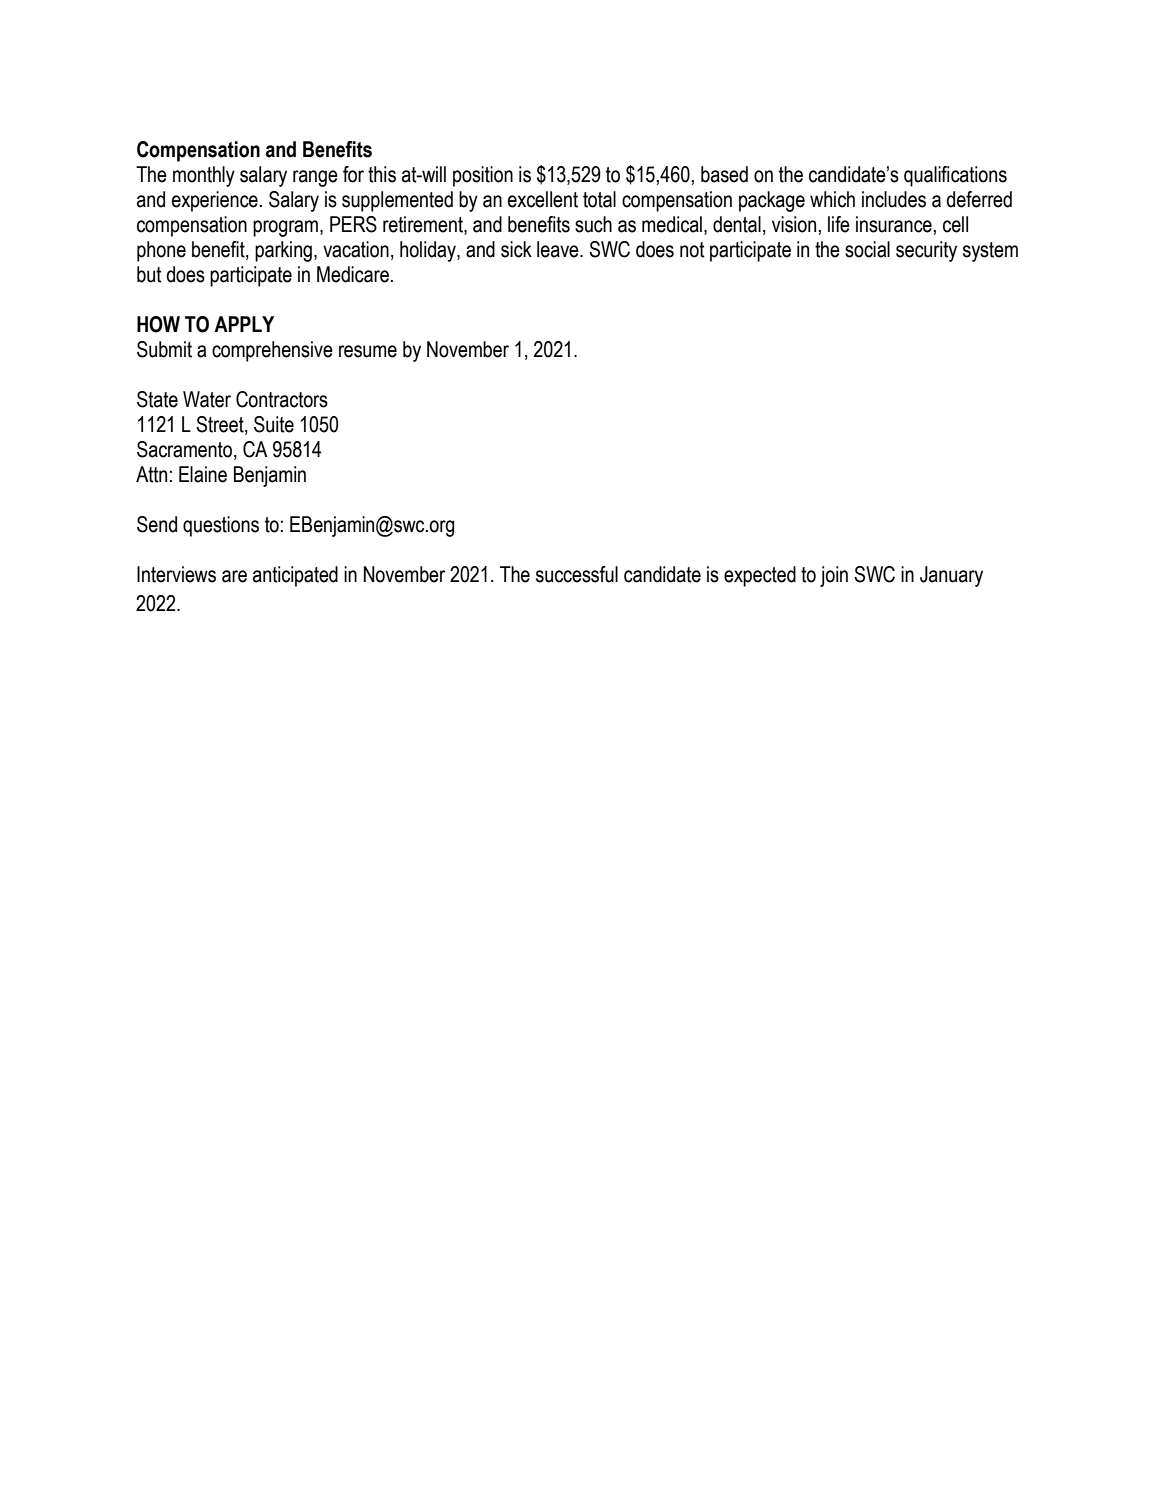  What do you see at coordinates (926, 251) in the image?
I see `security` at bounding box center [926, 251].
